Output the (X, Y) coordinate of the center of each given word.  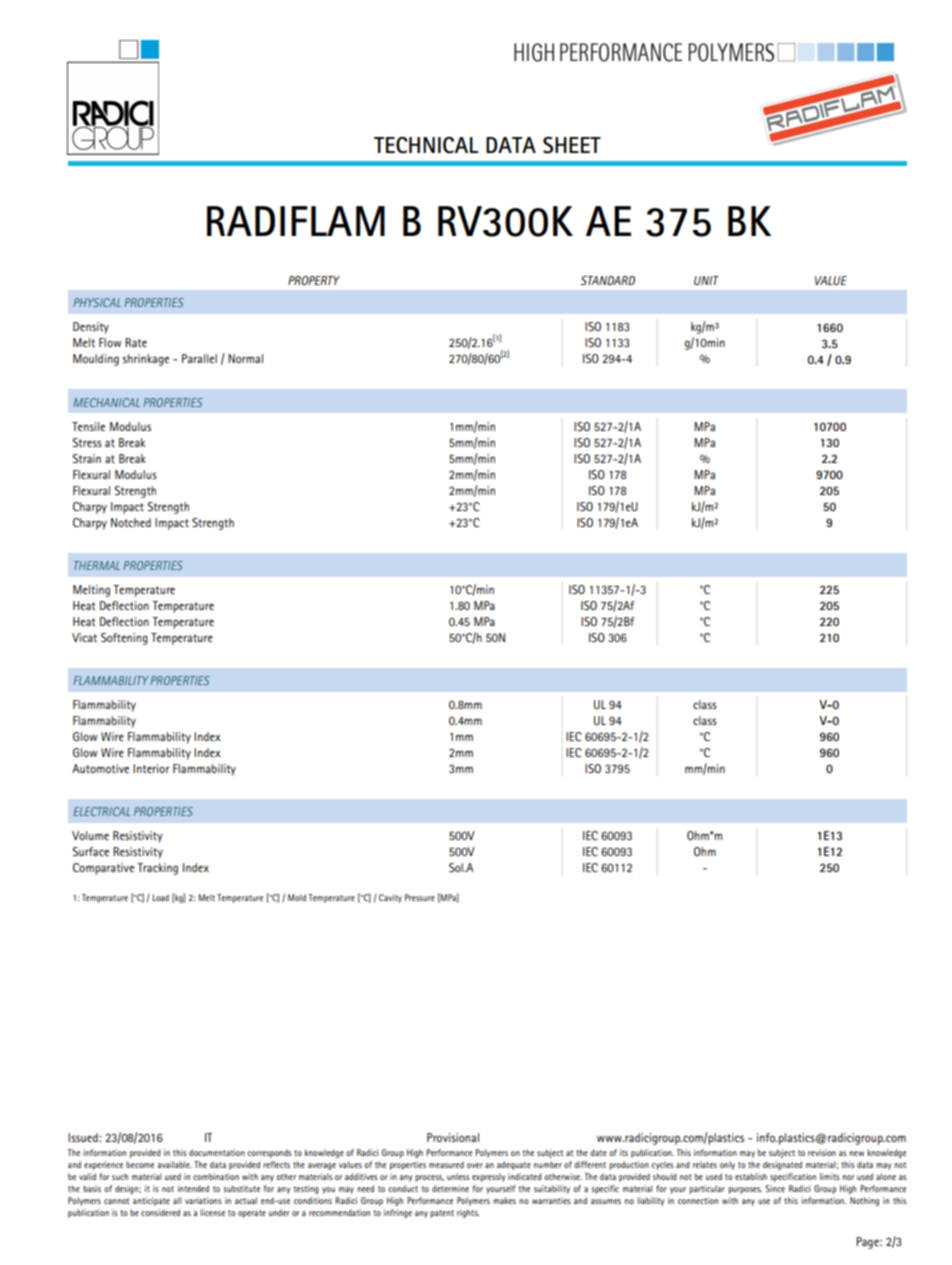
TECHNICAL (426, 145)
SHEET (572, 145)
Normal (245, 358)
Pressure (420, 897)
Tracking (157, 869)
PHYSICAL (97, 302)
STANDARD (607, 280)
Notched (131, 522)
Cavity (390, 898)
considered (160, 1212)
